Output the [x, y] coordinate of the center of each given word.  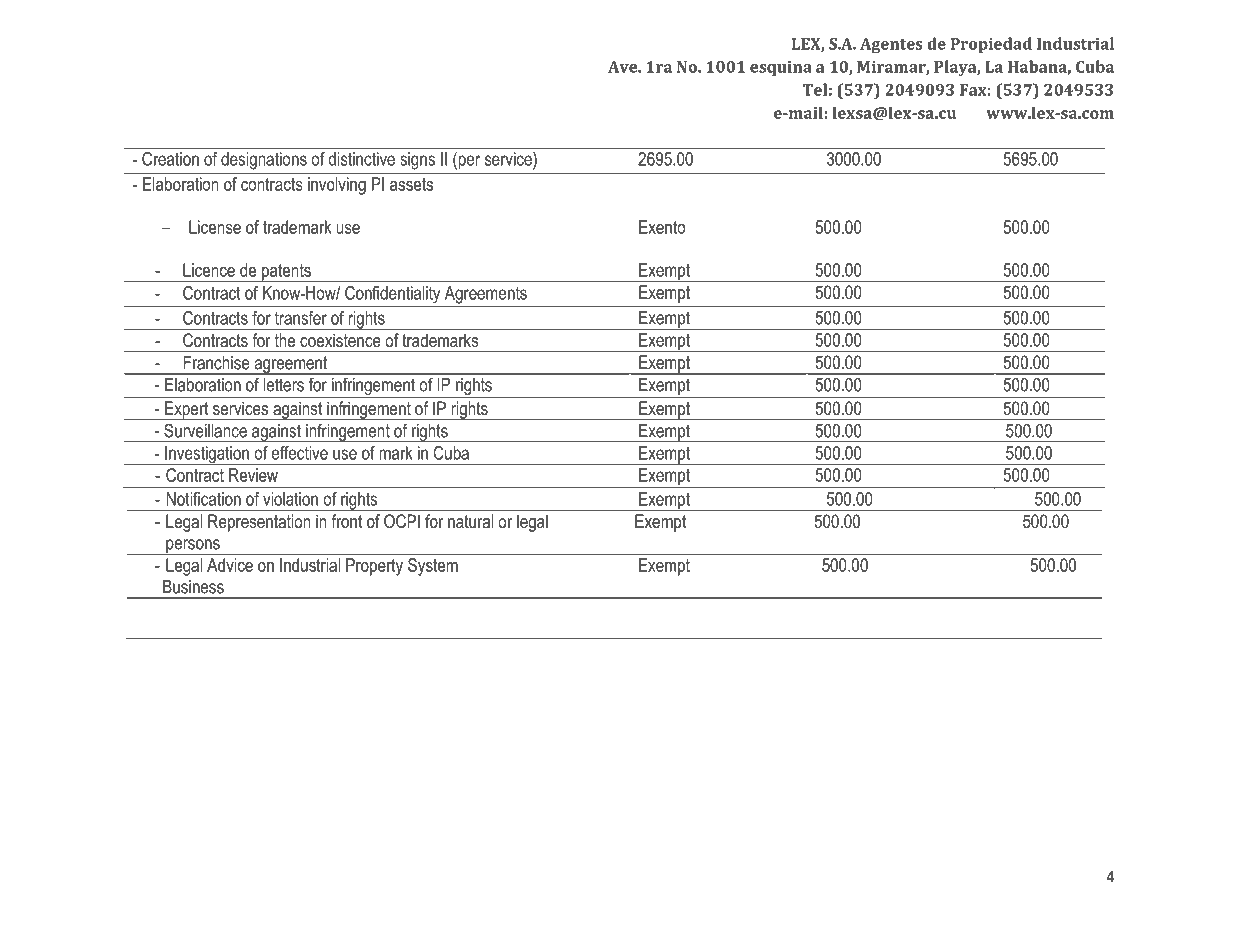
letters [284, 385]
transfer [301, 318]
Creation [170, 159]
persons [193, 547]
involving [337, 186]
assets [411, 184]
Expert [187, 410]
